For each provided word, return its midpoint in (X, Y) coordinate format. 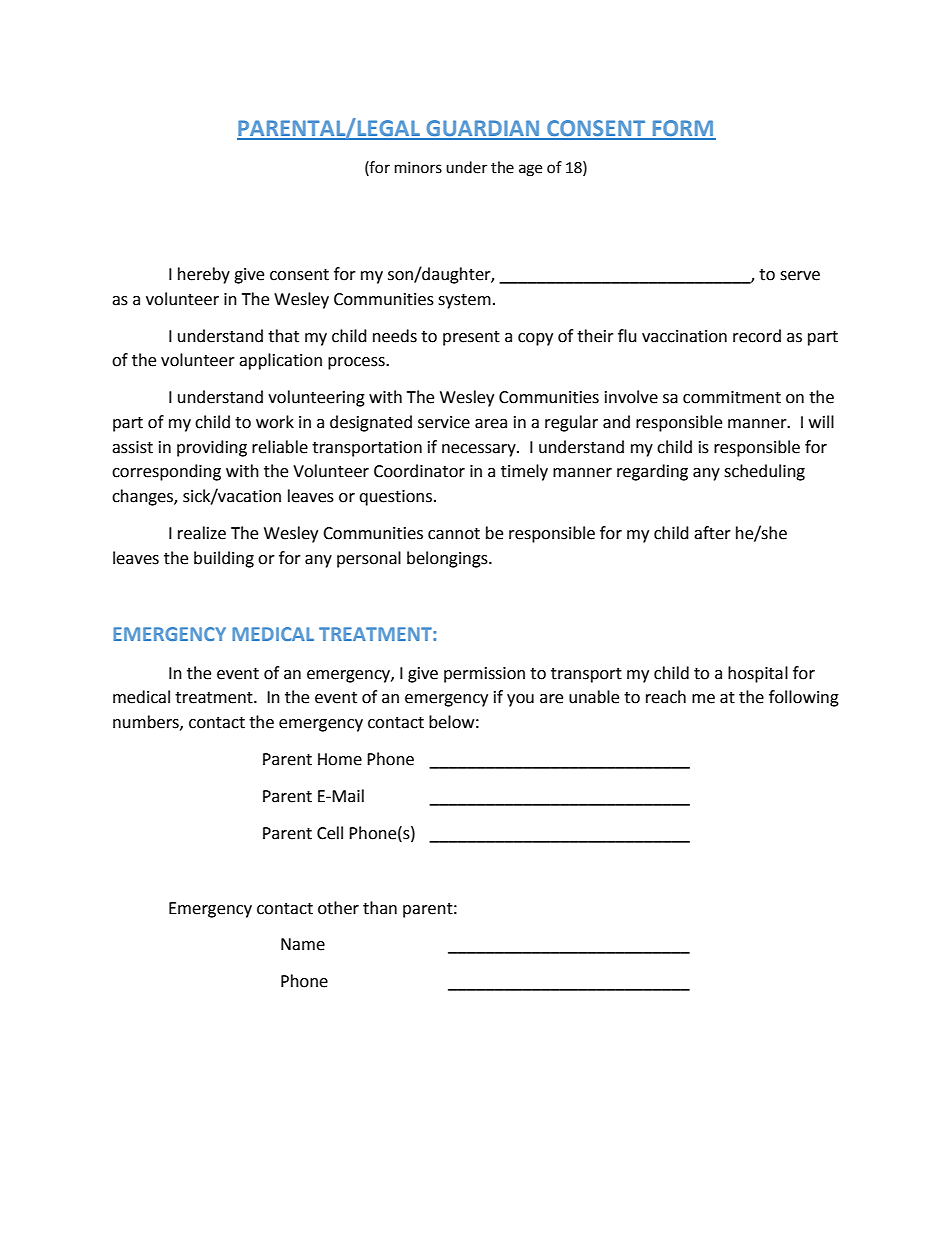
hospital (758, 674)
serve (800, 276)
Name (303, 944)
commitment (732, 397)
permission (484, 675)
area (491, 424)
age (530, 170)
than (380, 908)
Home (340, 759)
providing (212, 448)
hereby (204, 275)
